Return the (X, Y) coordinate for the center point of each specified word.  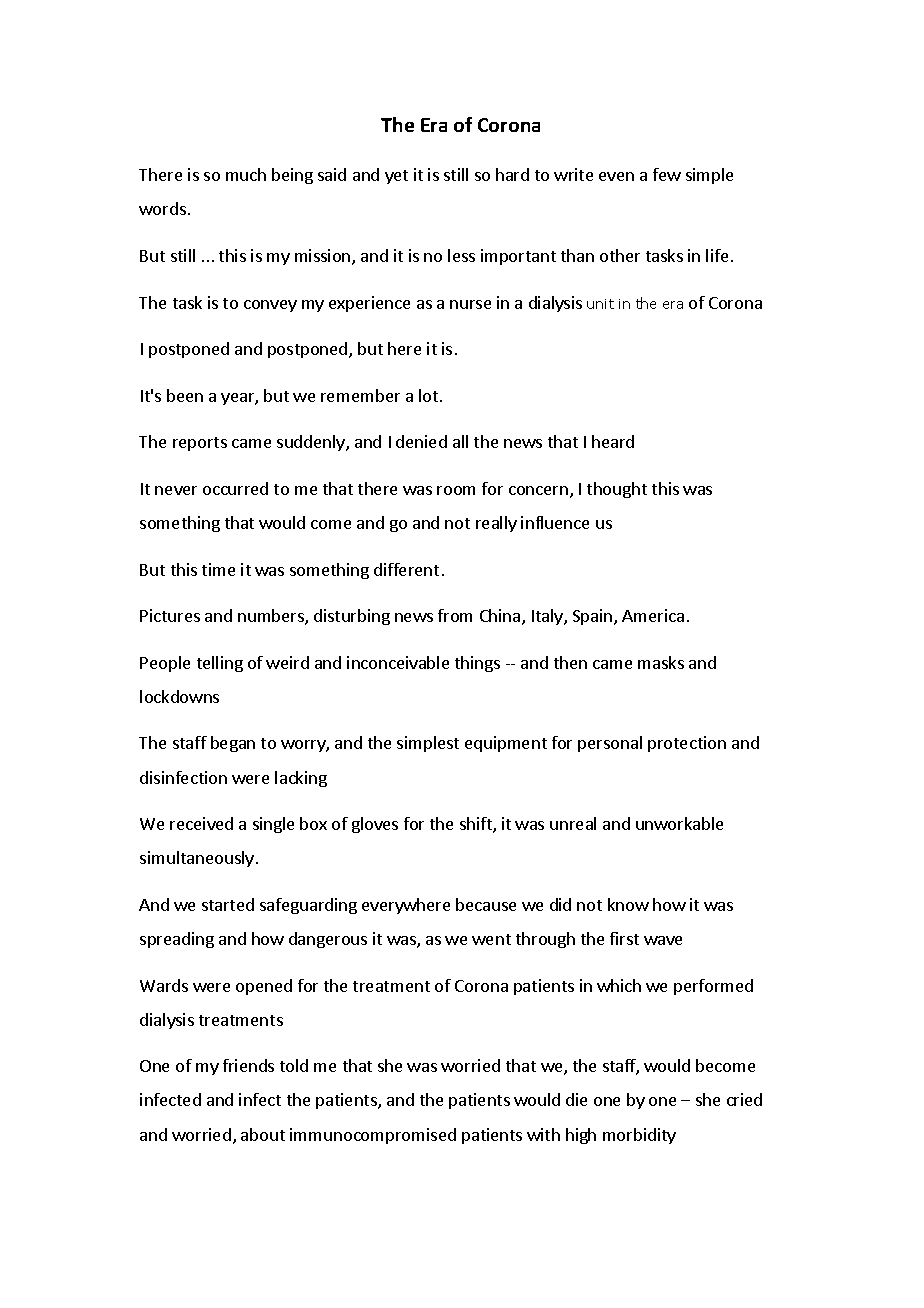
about (263, 1134)
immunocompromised (373, 1136)
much (246, 174)
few (667, 174)
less (461, 255)
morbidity (639, 1136)
